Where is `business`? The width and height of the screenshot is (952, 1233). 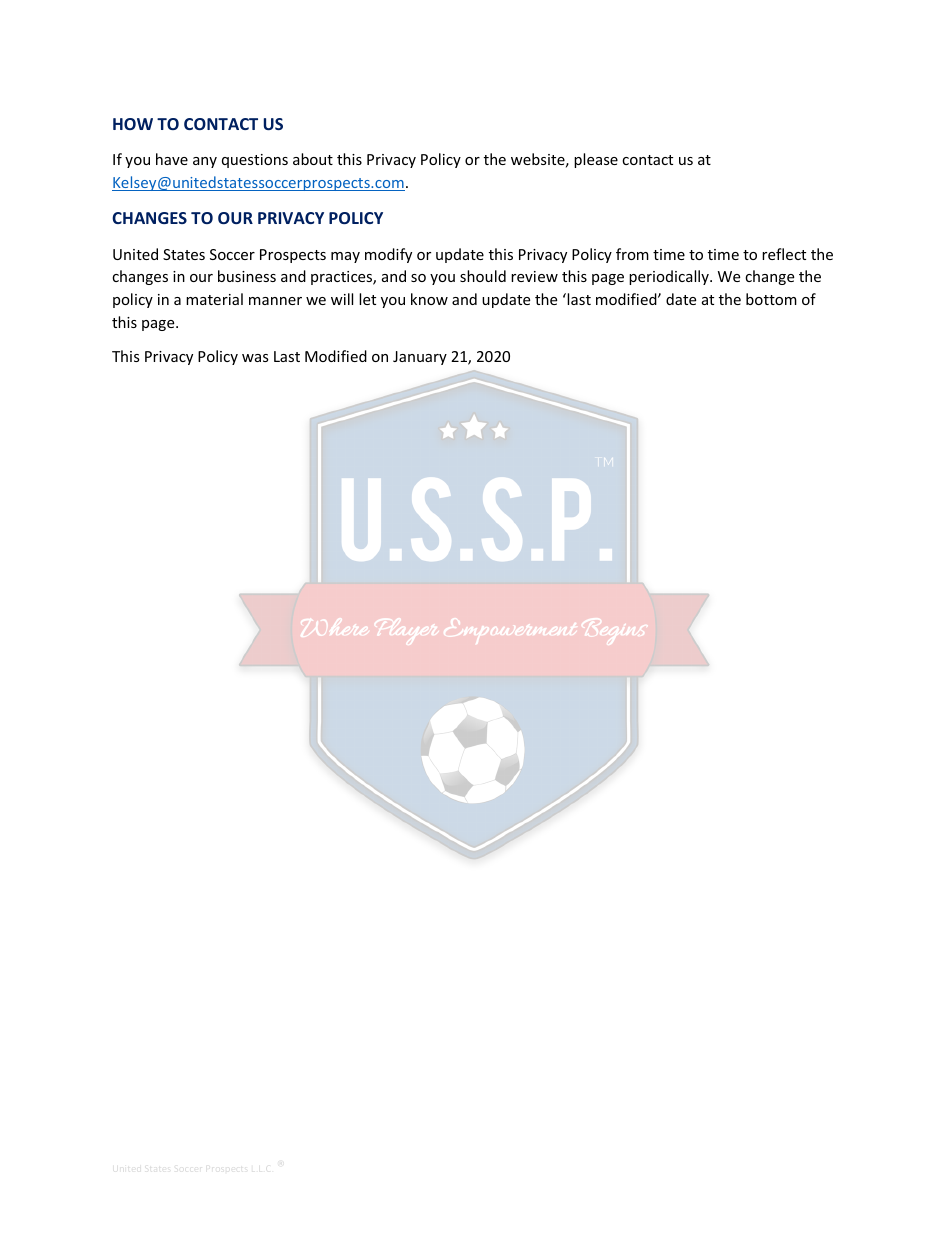 business is located at coordinates (247, 276).
